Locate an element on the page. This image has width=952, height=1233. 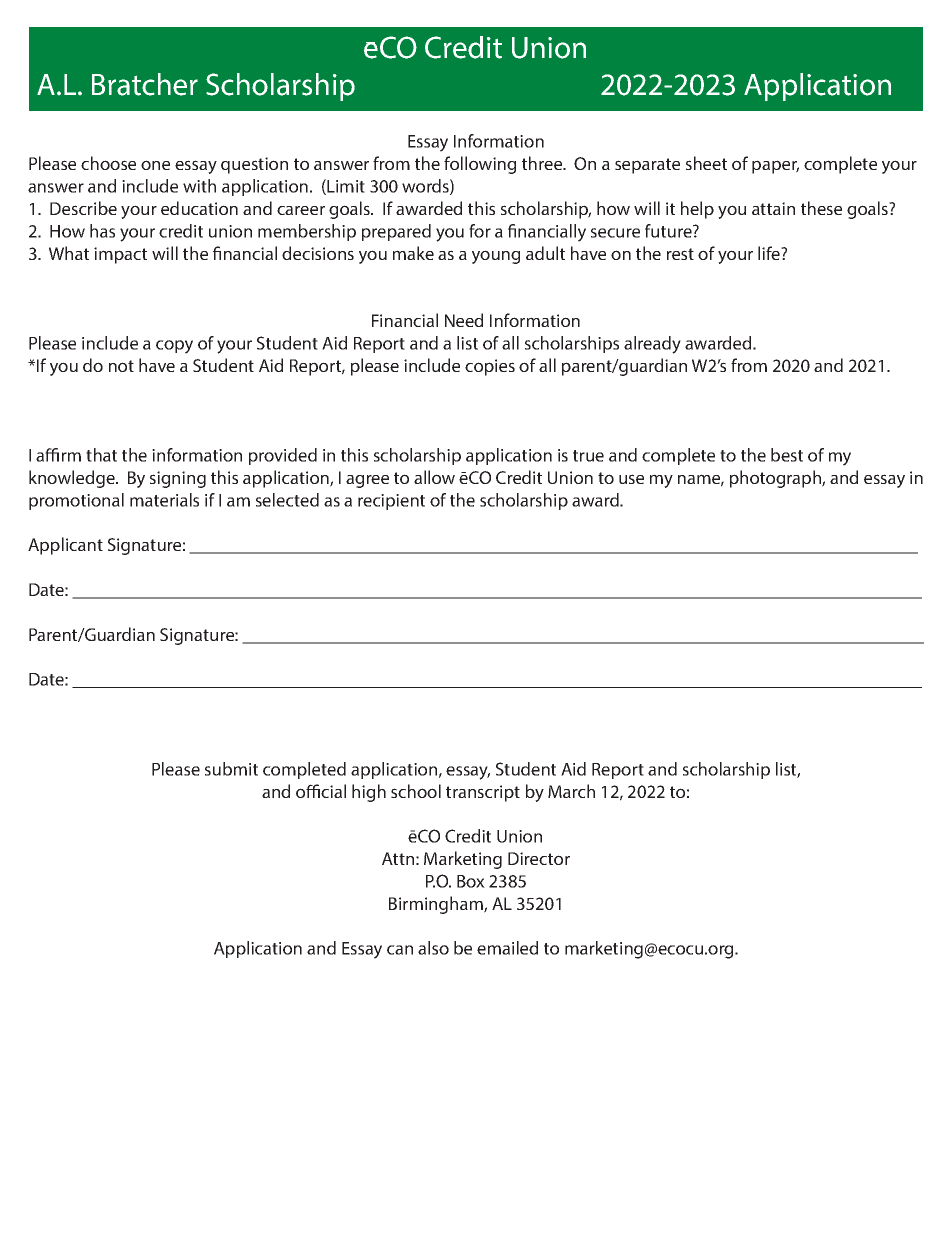
one is located at coordinates (155, 165).
